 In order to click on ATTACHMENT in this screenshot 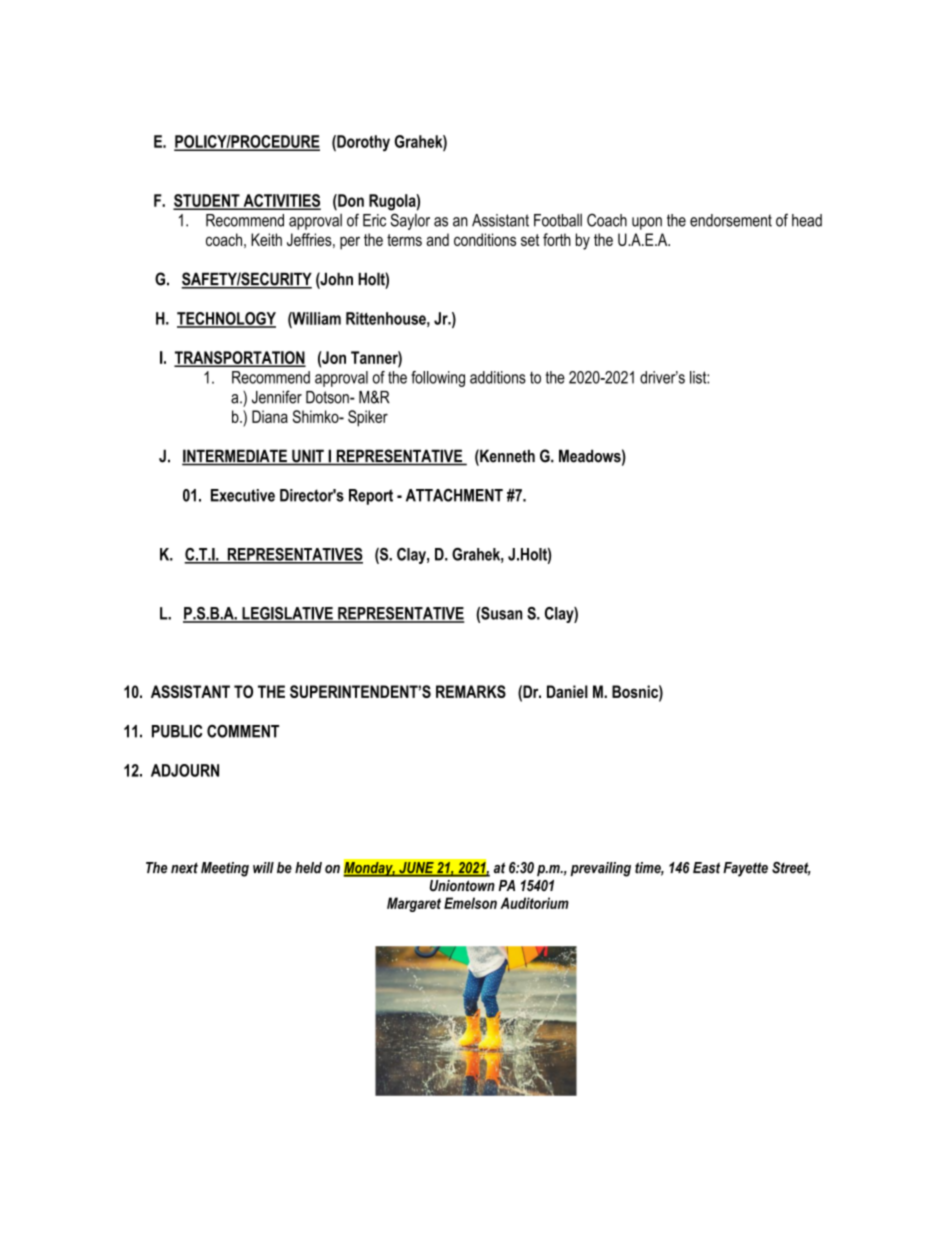, I will do `click(454, 495)`.
